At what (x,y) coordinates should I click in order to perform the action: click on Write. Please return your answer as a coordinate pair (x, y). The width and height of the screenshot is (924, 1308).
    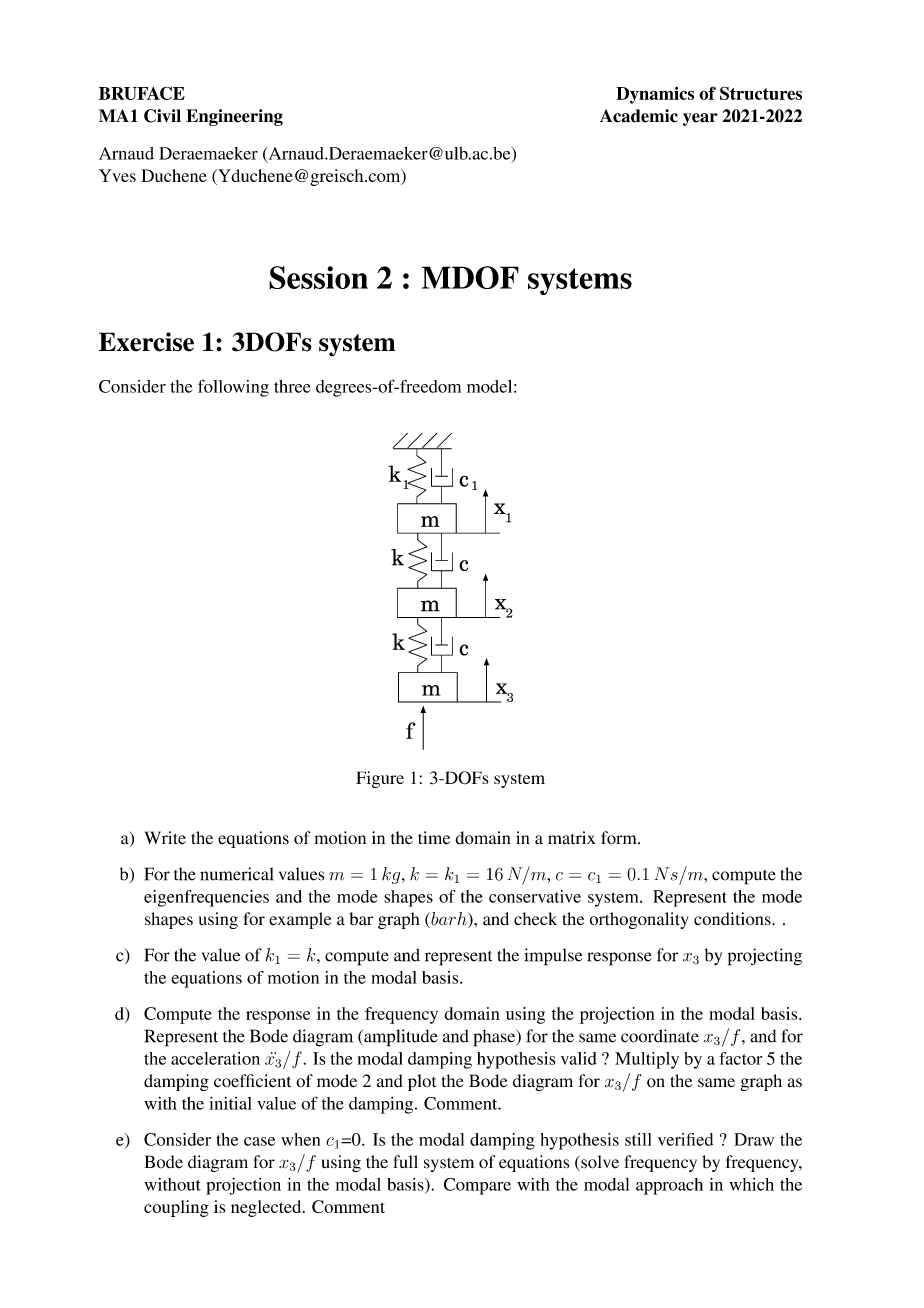
    Looking at the image, I should click on (165, 837).
